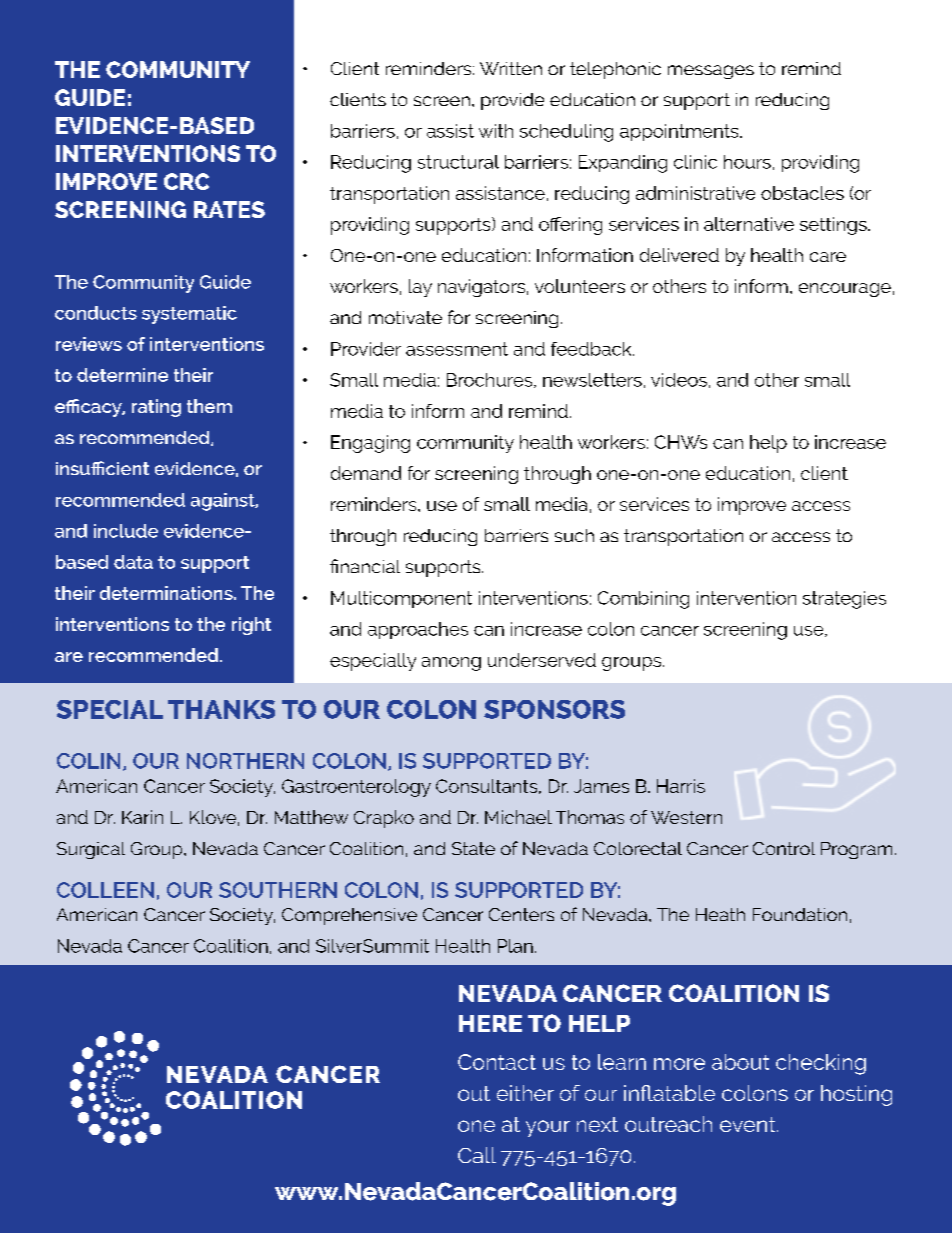 The height and width of the screenshot is (1233, 952). What do you see at coordinates (186, 181) in the screenshot?
I see `CRC` at bounding box center [186, 181].
